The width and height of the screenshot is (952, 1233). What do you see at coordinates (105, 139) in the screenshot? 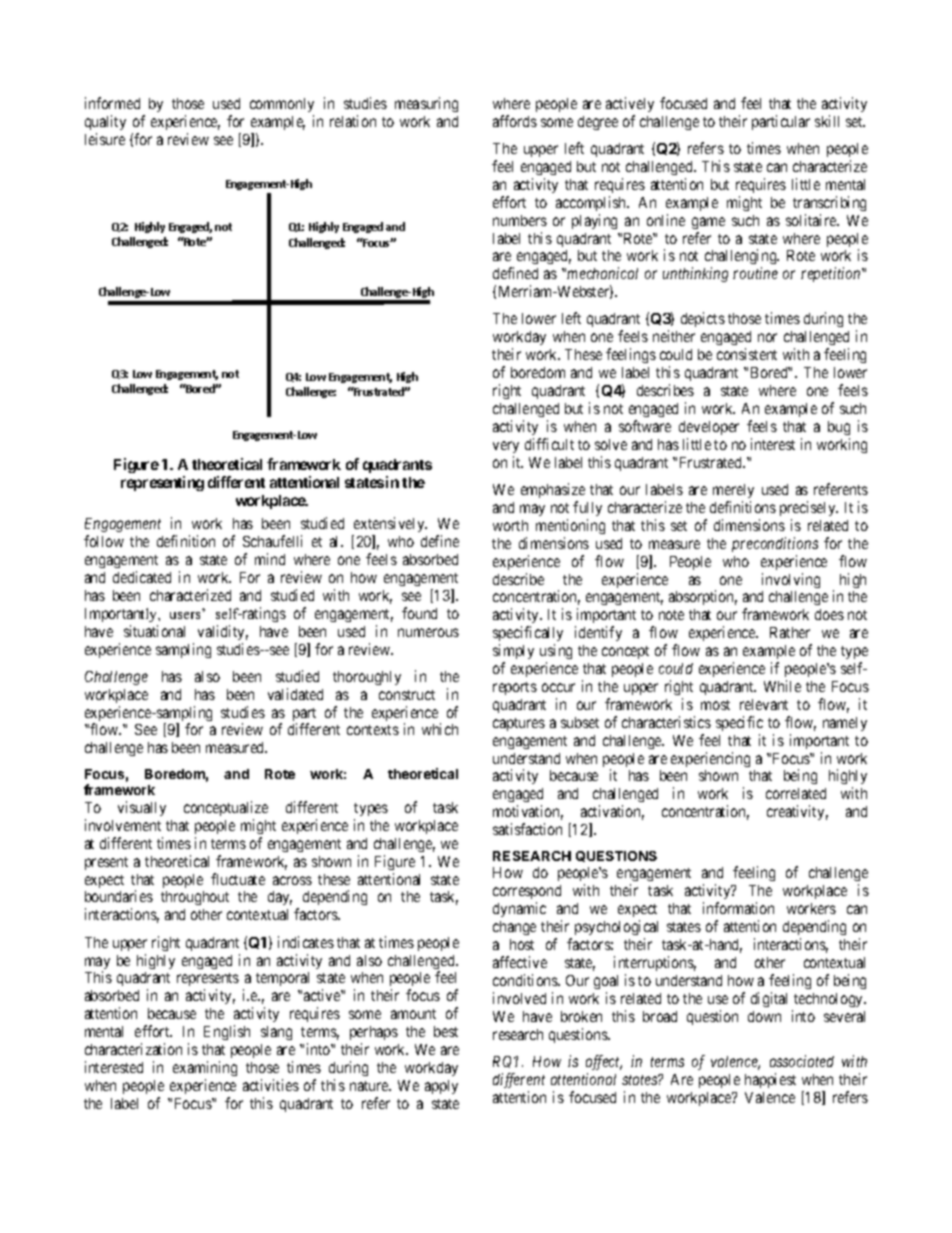
I see `leisure` at bounding box center [105, 139].
